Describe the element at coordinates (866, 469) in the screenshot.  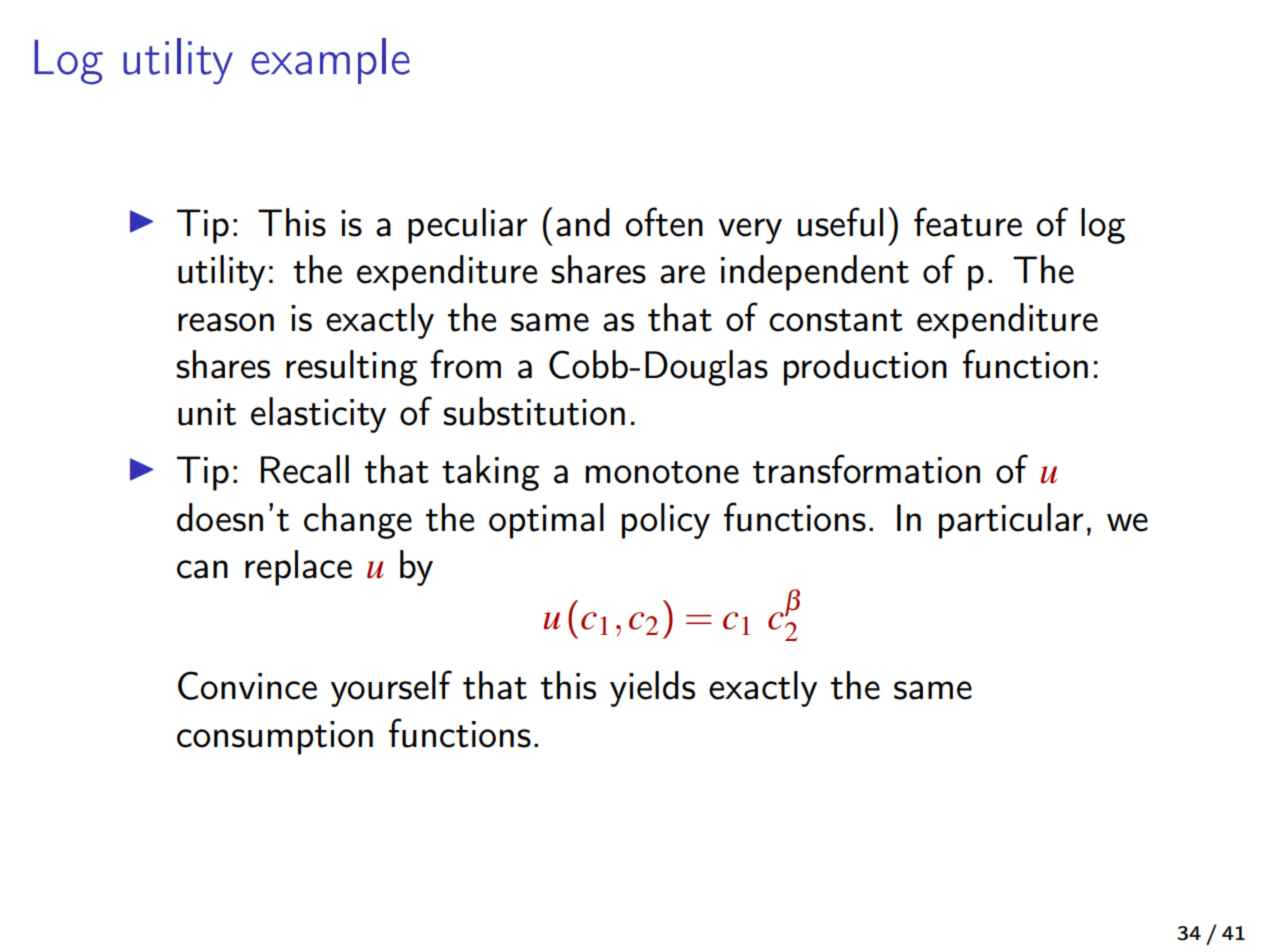
I see `transformation` at that location.
